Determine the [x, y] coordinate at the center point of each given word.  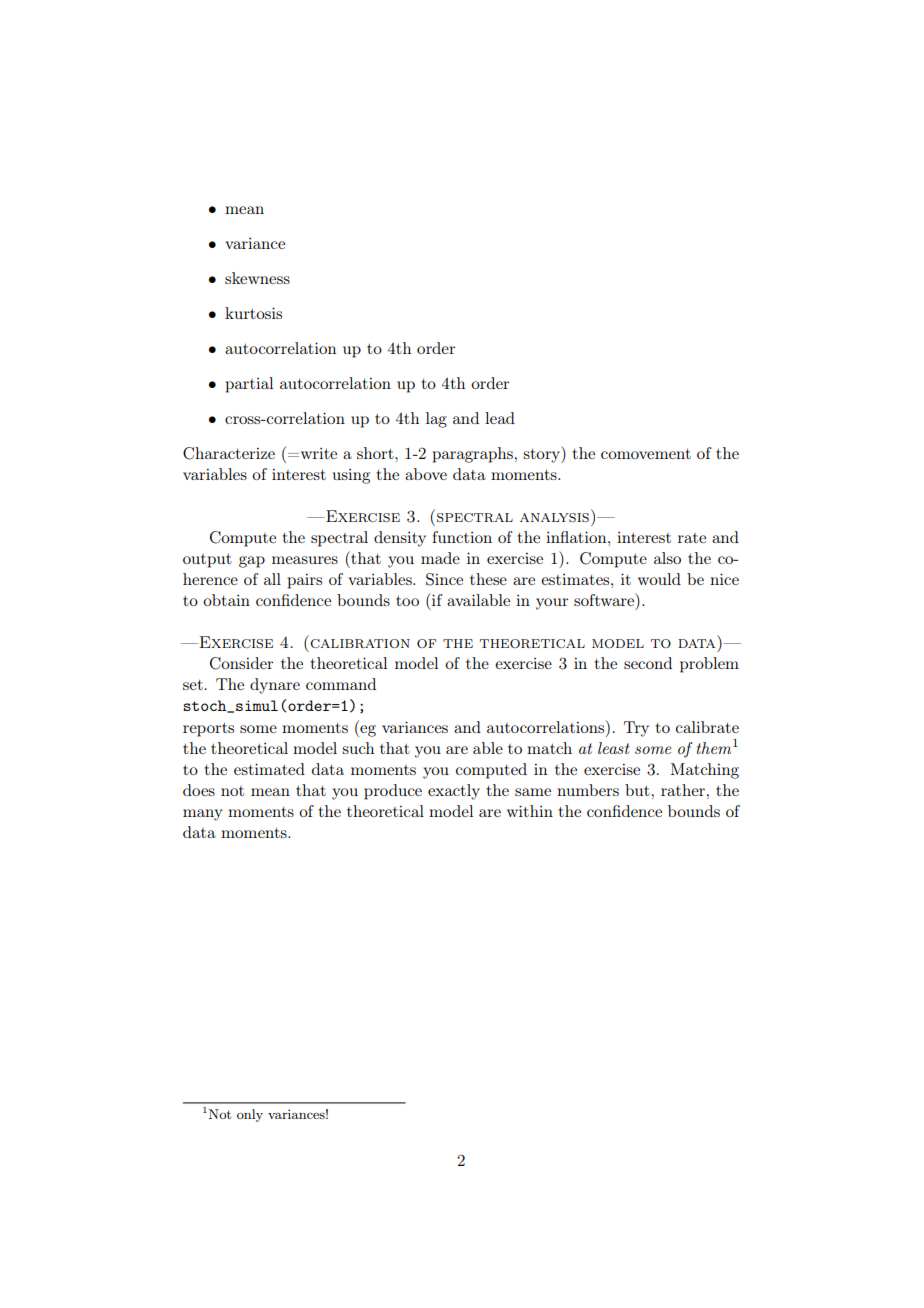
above [426, 474]
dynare [275, 686]
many [202, 815]
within [530, 811]
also [667, 558]
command [341, 684]
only [250, 1115]
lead [500, 418]
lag [436, 420]
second [648, 663]
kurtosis [253, 313]
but [637, 790]
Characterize [229, 453]
